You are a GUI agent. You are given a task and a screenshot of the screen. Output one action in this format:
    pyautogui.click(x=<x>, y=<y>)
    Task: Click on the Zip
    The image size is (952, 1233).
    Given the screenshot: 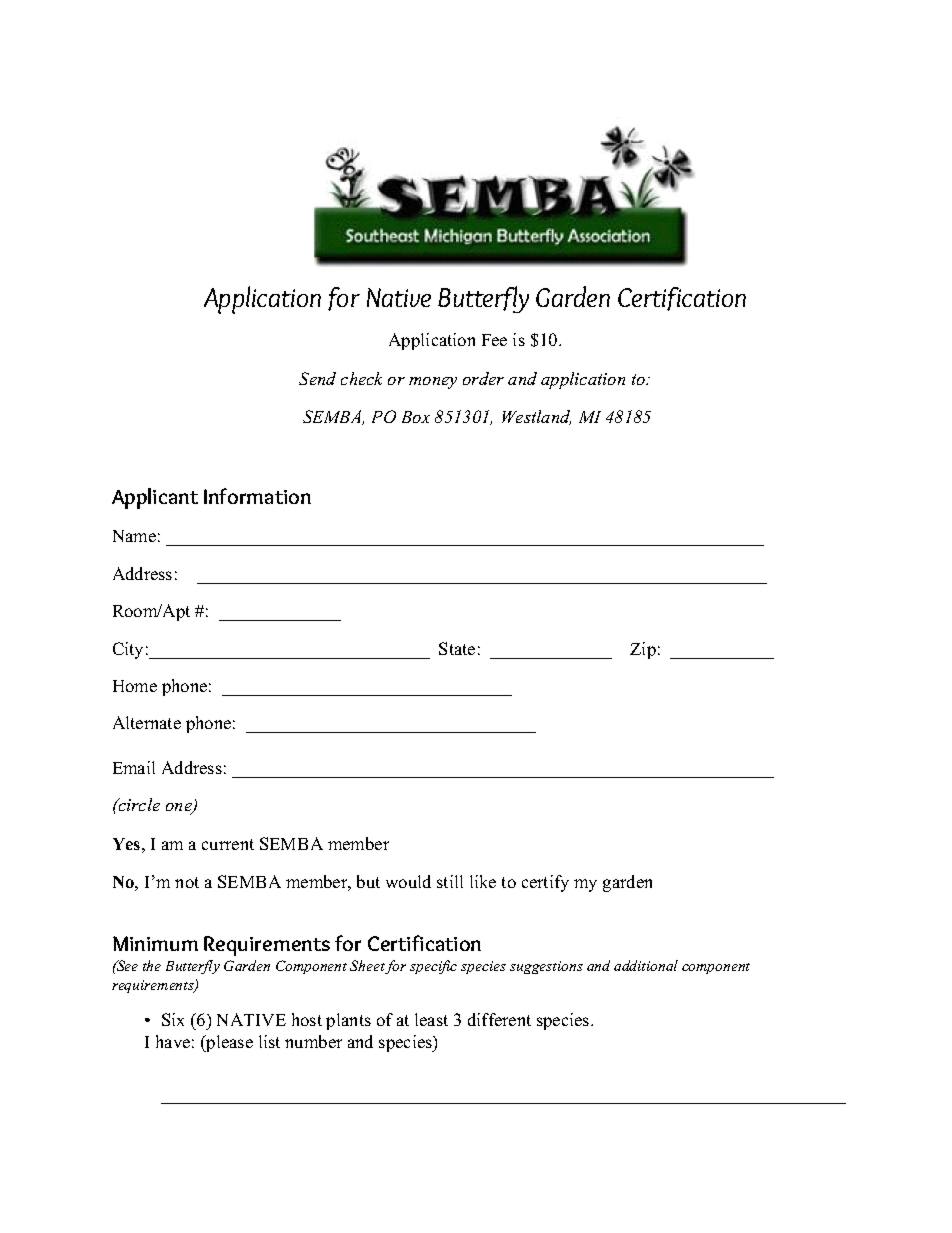 What is the action you would take?
    pyautogui.click(x=643, y=650)
